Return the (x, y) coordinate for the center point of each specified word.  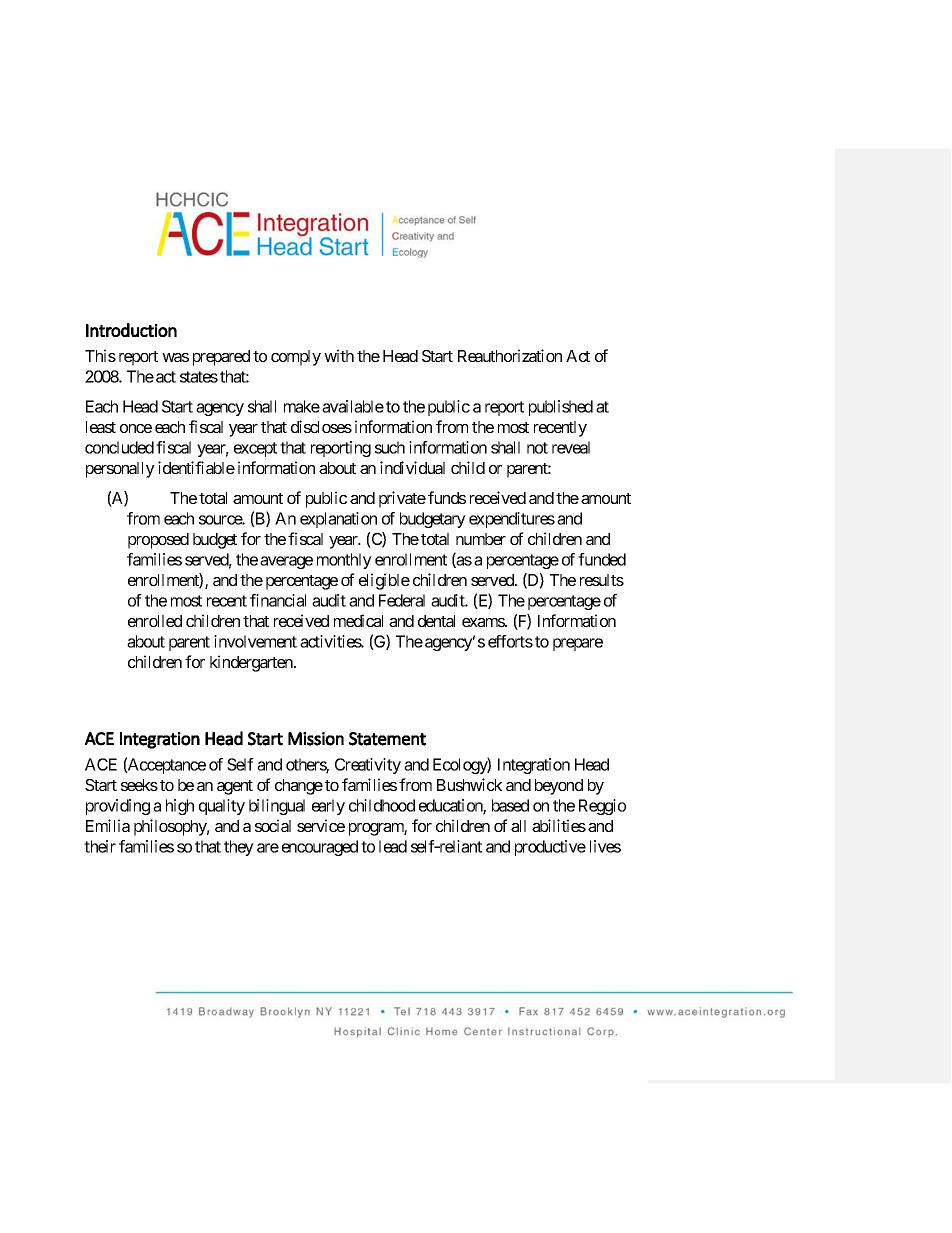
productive (550, 848)
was (175, 357)
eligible (384, 581)
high (180, 807)
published (561, 408)
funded (602, 559)
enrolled (155, 621)
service (321, 825)
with (339, 355)
